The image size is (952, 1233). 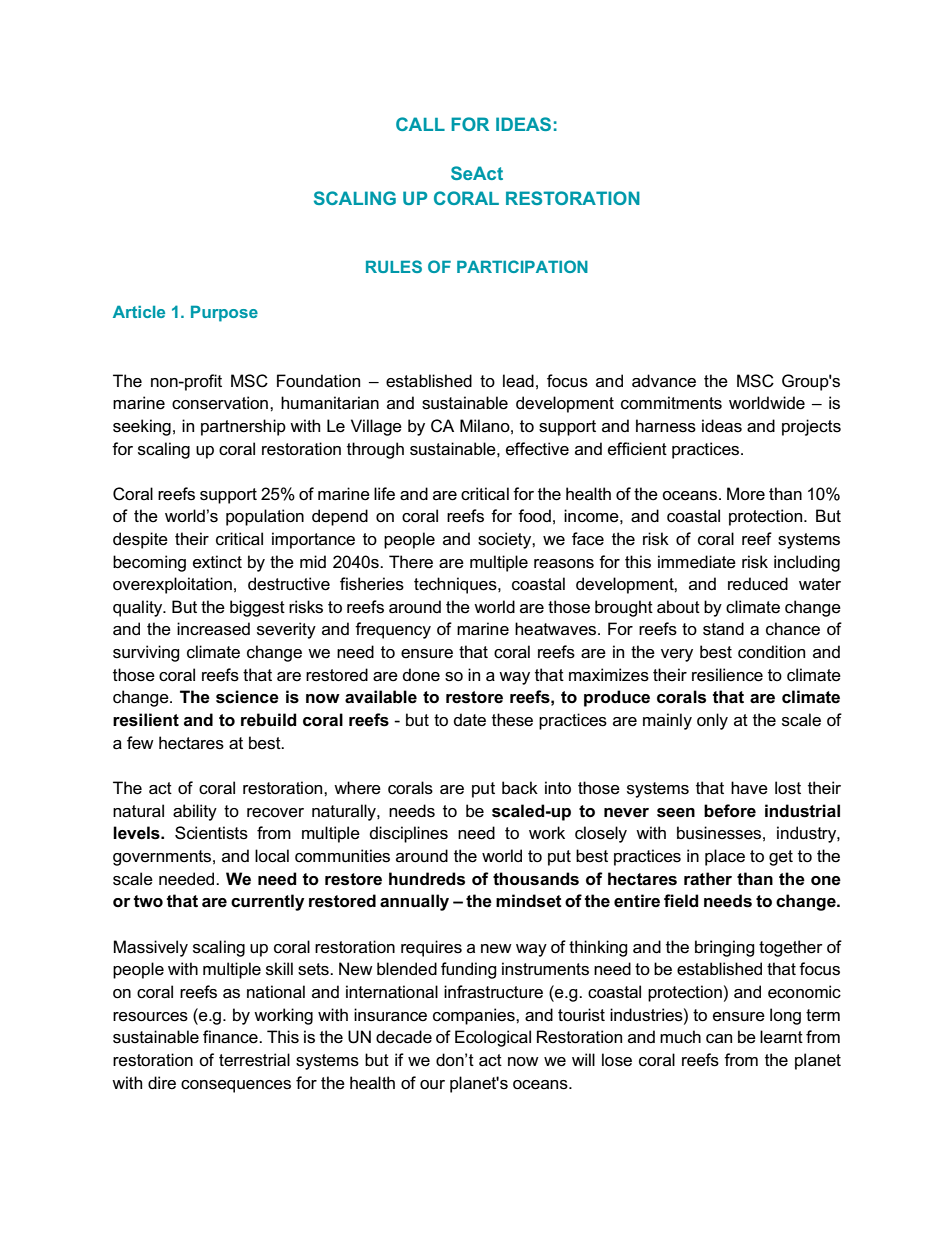 What do you see at coordinates (493, 1038) in the document?
I see `Ecological` at bounding box center [493, 1038].
